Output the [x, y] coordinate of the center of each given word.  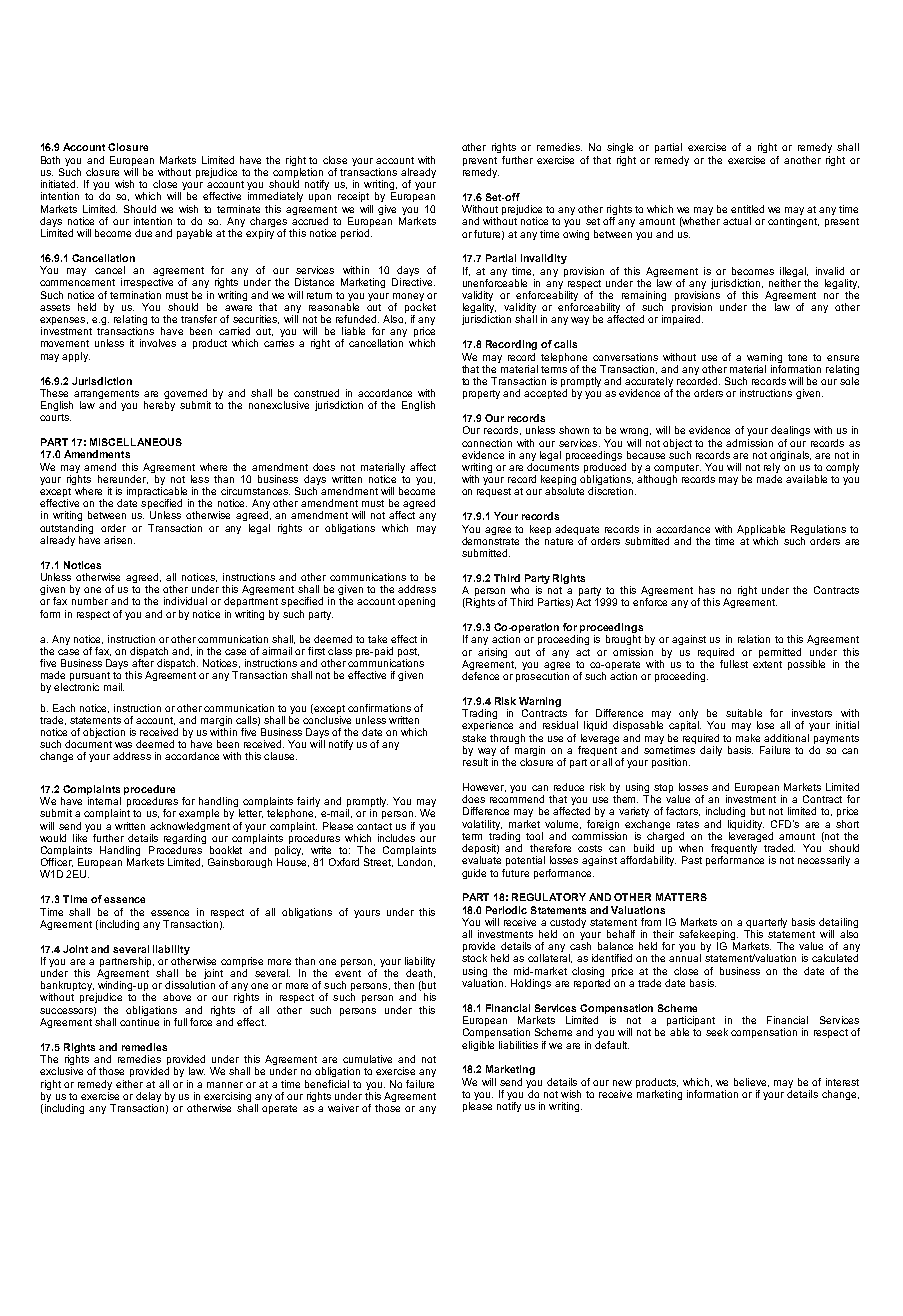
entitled [747, 209]
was [123, 745]
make [748, 738]
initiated [59, 184]
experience [487, 726]
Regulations [818, 530]
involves [158, 343]
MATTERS [681, 897]
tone [797, 357]
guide [474, 874]
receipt [353, 197]
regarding [185, 840]
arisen [119, 540]
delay [148, 1097]
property [481, 394]
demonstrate [490, 541]
